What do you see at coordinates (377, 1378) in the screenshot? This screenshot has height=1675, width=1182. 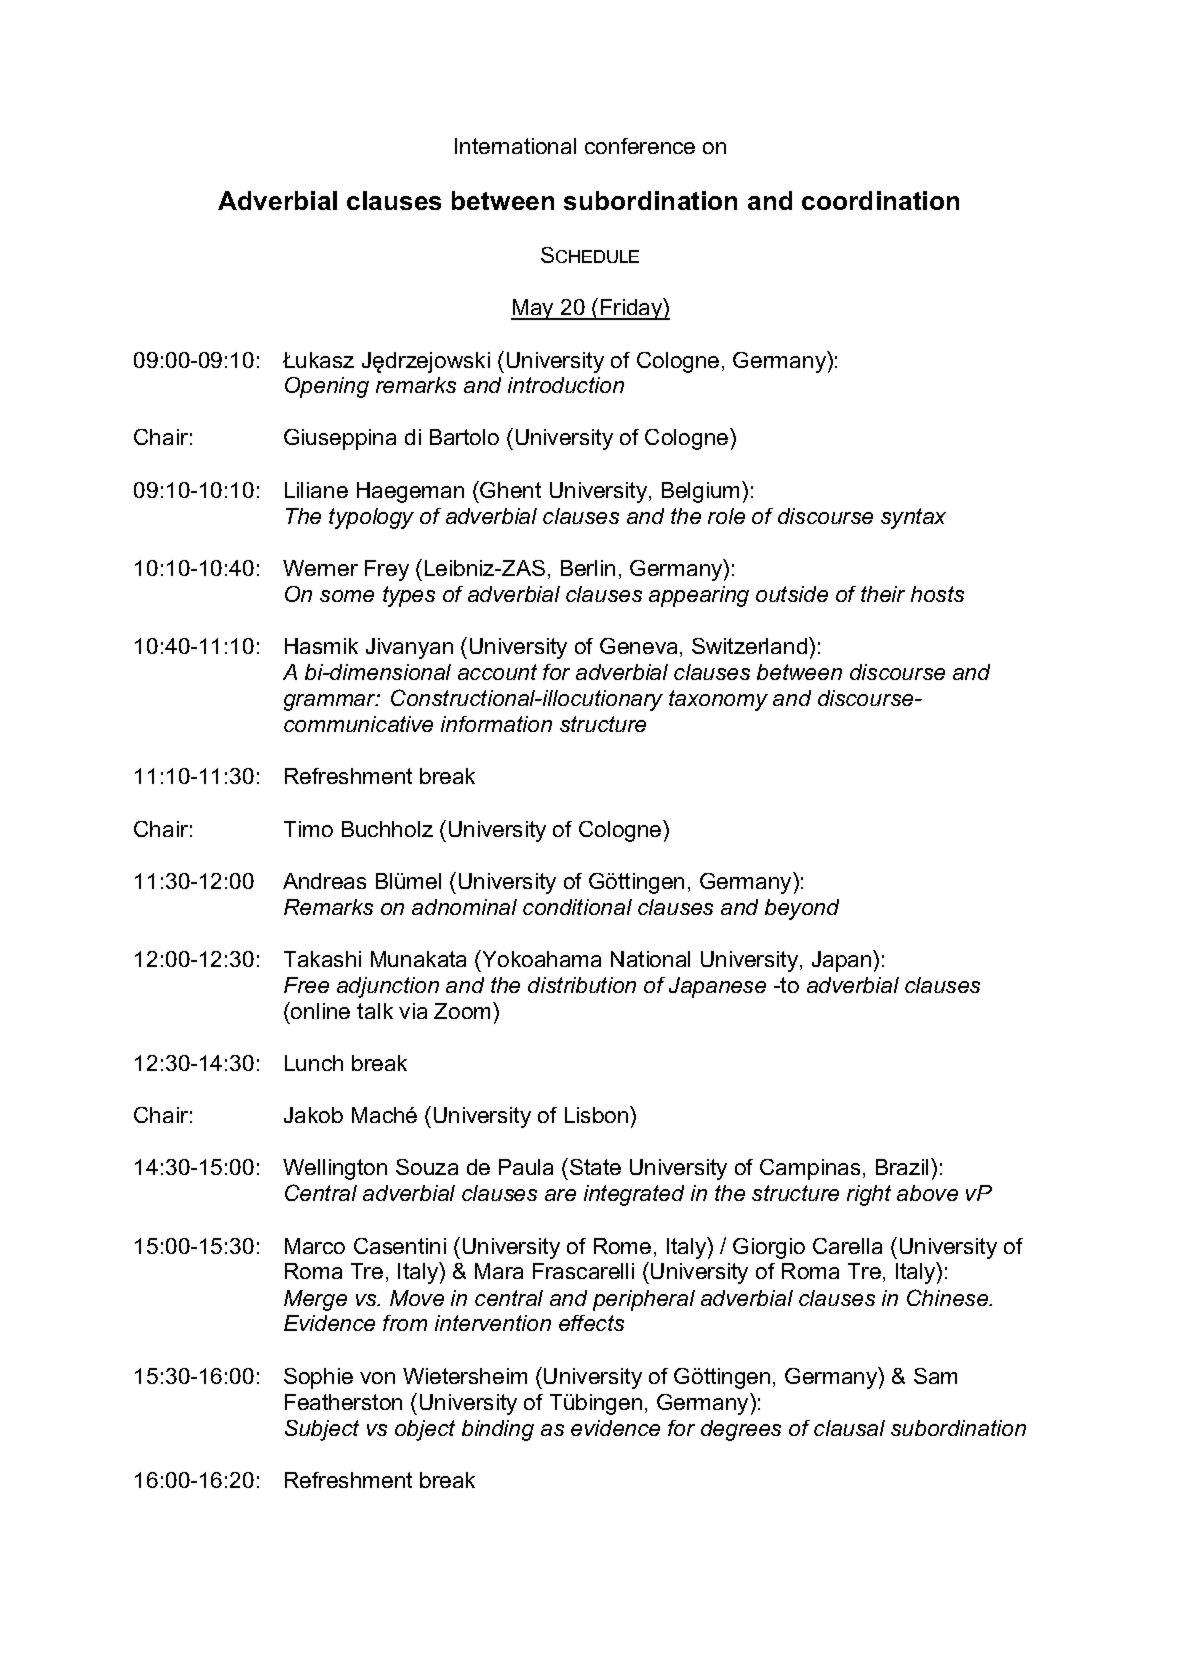 I see `von` at bounding box center [377, 1378].
